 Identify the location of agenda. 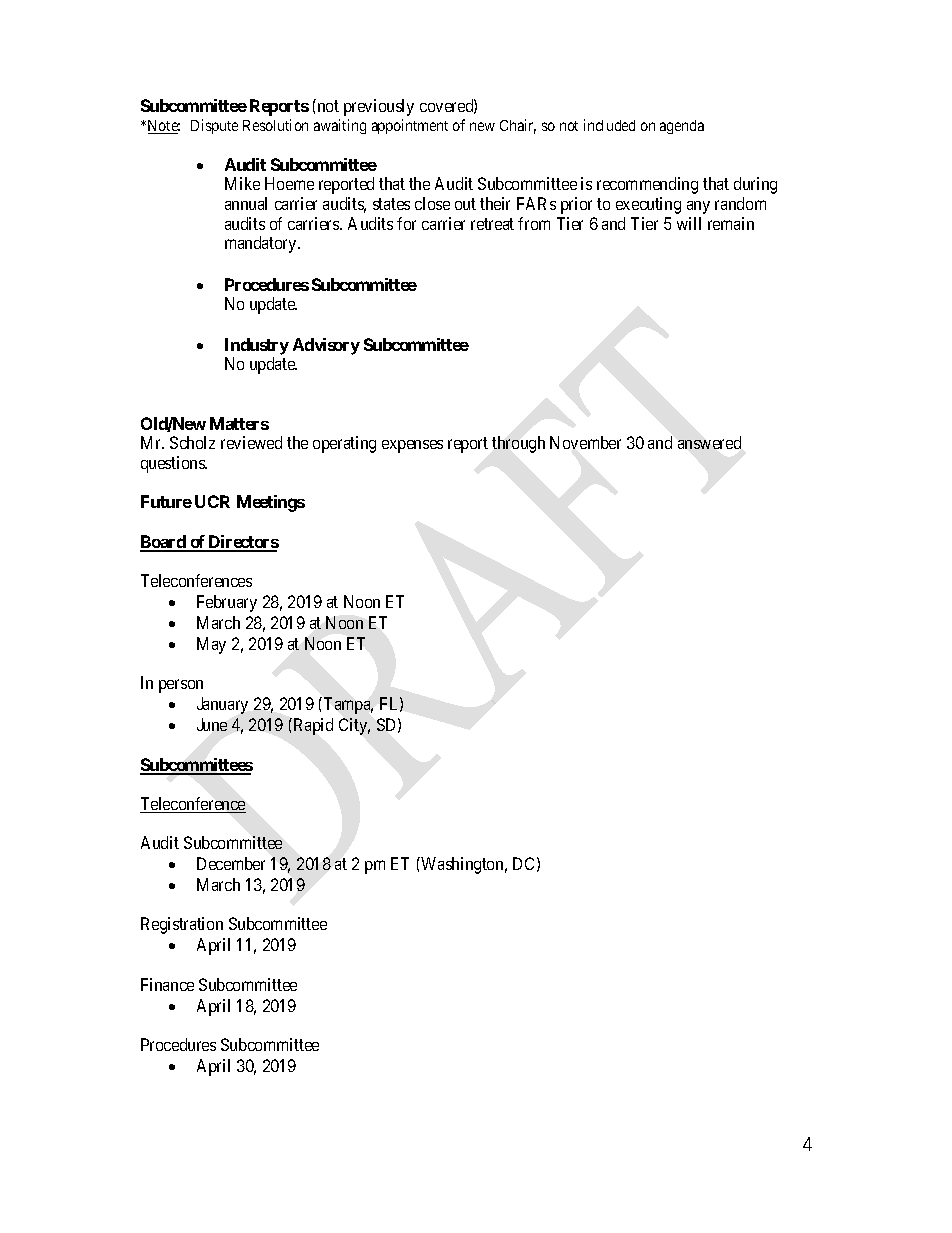
(682, 127).
